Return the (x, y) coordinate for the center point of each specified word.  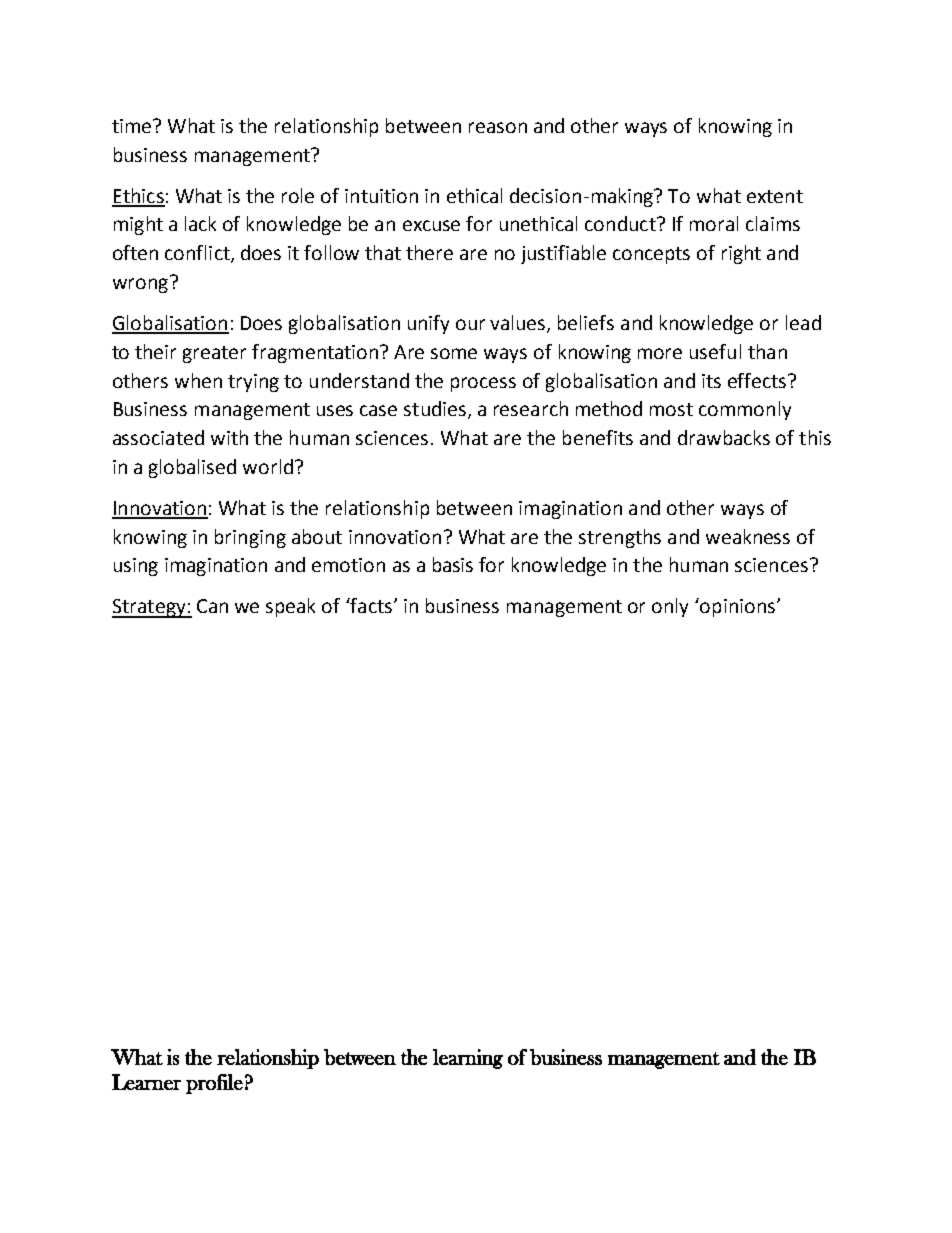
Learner (146, 1082)
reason (498, 127)
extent (775, 196)
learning (468, 1059)
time (133, 126)
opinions (738, 607)
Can (212, 606)
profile (214, 1084)
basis (453, 564)
